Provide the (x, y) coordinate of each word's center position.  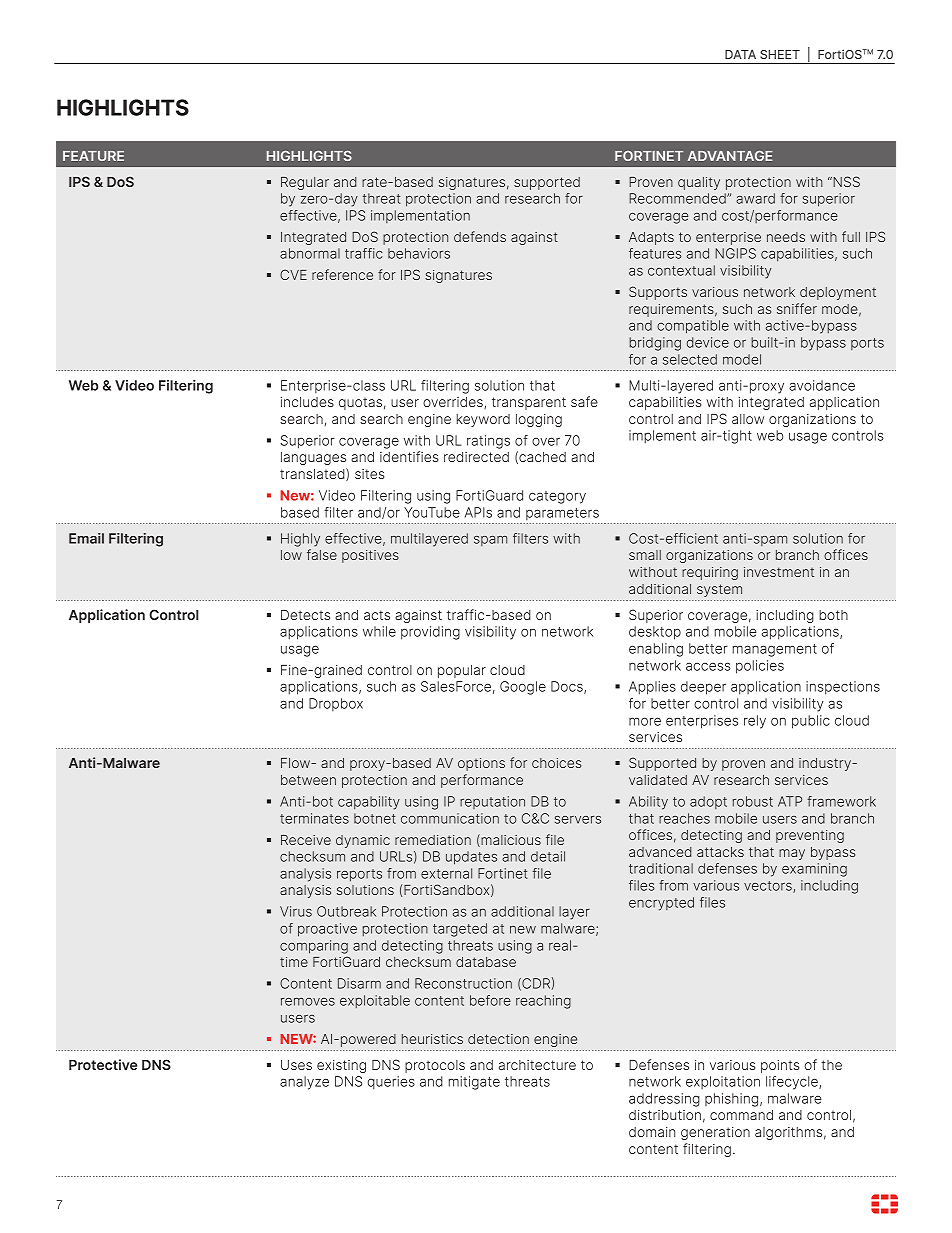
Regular (305, 183)
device (708, 342)
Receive (306, 840)
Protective (103, 1064)
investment (779, 572)
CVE (293, 274)
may (792, 854)
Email (86, 538)
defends (480, 236)
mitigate (474, 1083)
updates (471, 858)
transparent (529, 403)
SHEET (780, 54)
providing (430, 633)
